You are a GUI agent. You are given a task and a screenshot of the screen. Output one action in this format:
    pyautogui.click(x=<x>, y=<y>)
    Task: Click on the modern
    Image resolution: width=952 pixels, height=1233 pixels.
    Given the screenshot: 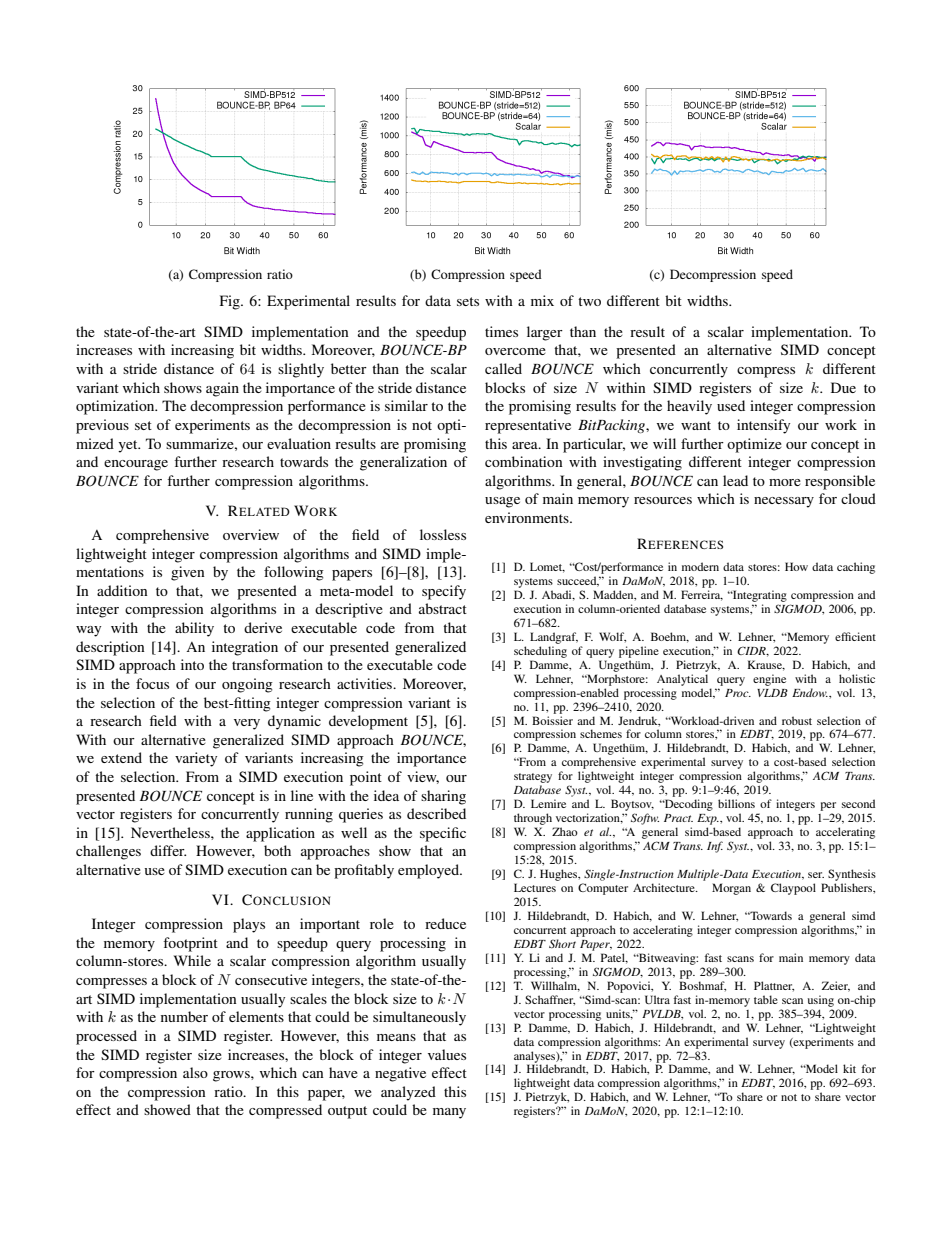 What is the action you would take?
    pyautogui.click(x=700, y=566)
